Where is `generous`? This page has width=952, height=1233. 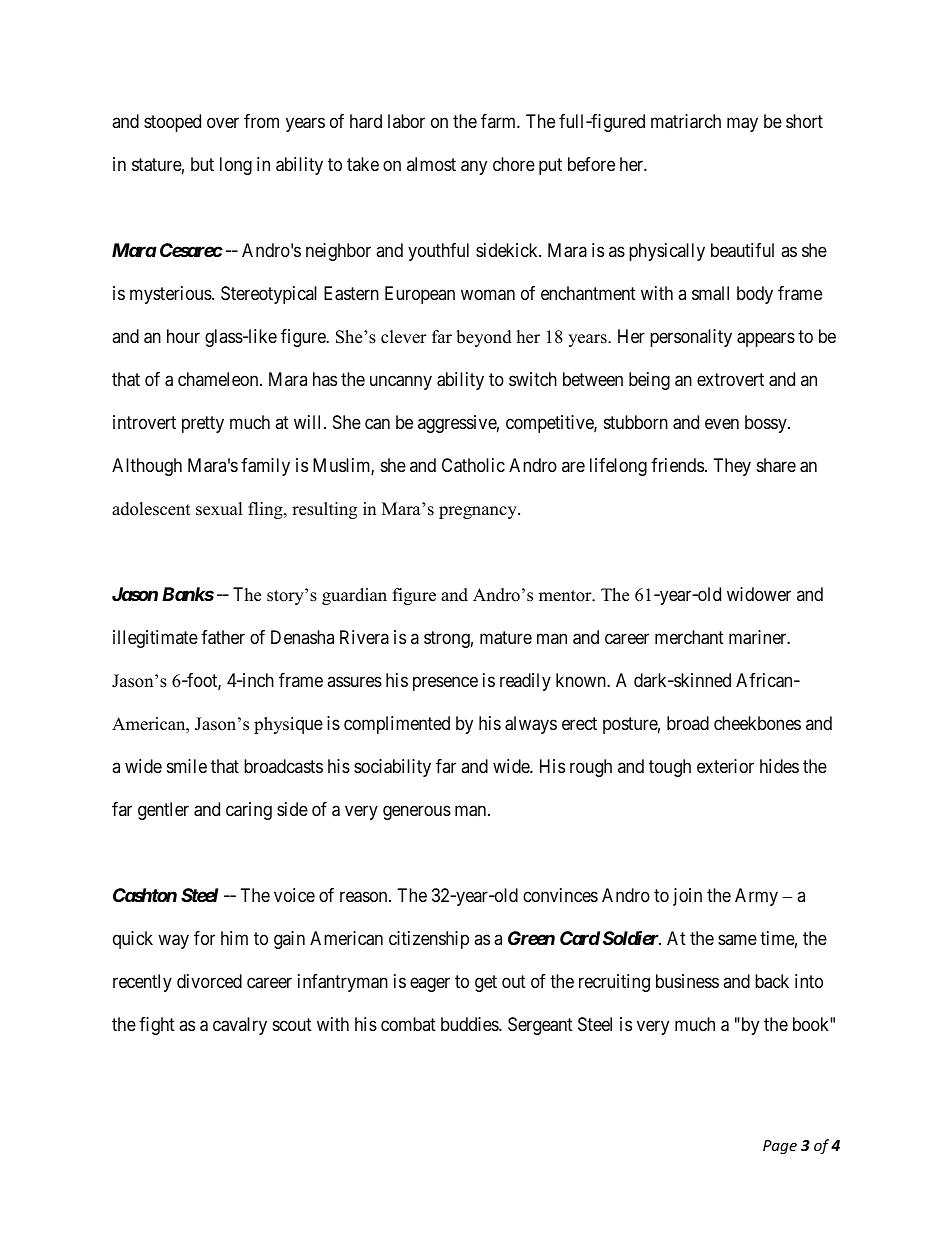
generous is located at coordinates (417, 812).
